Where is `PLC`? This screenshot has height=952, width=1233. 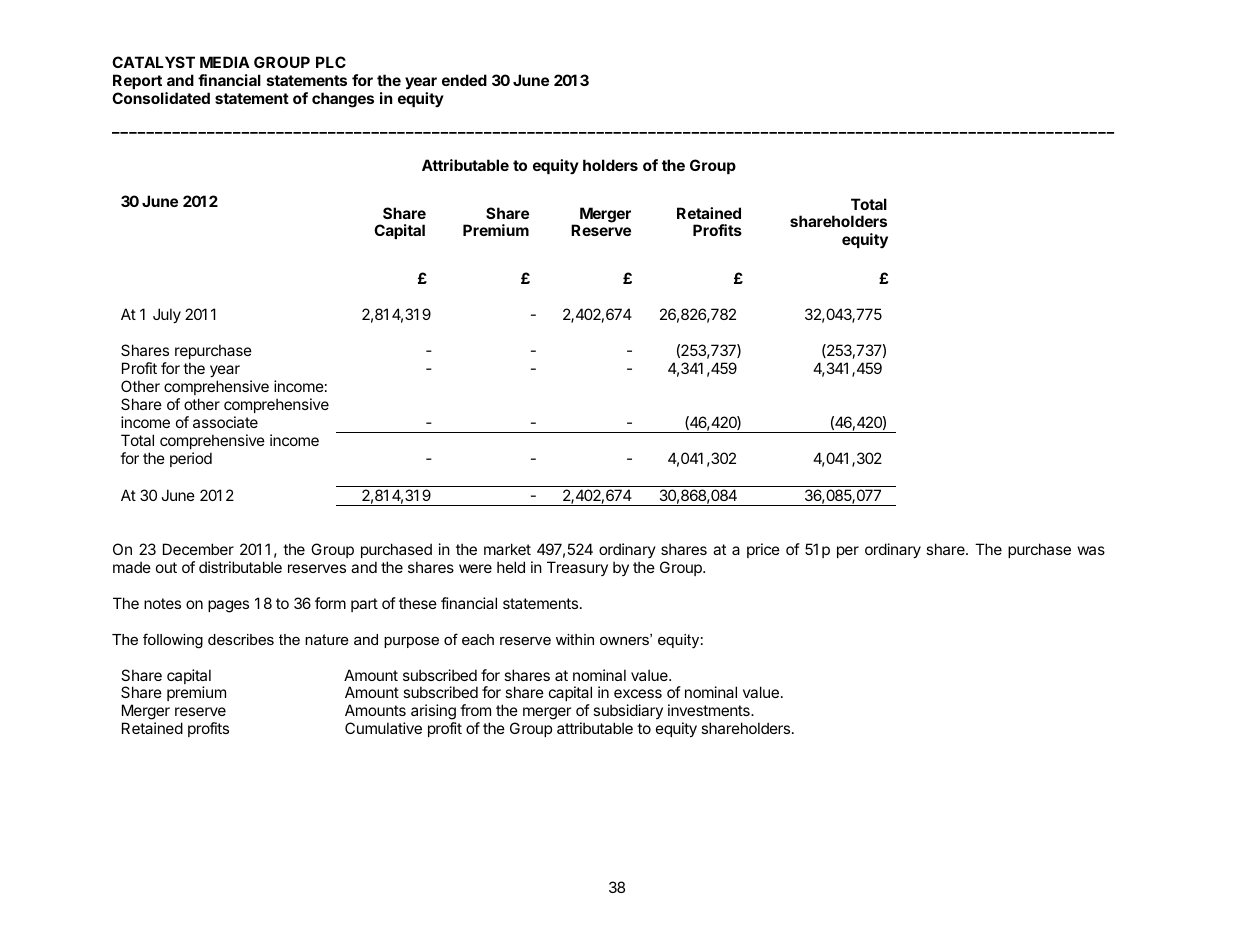
PLC is located at coordinates (331, 62).
